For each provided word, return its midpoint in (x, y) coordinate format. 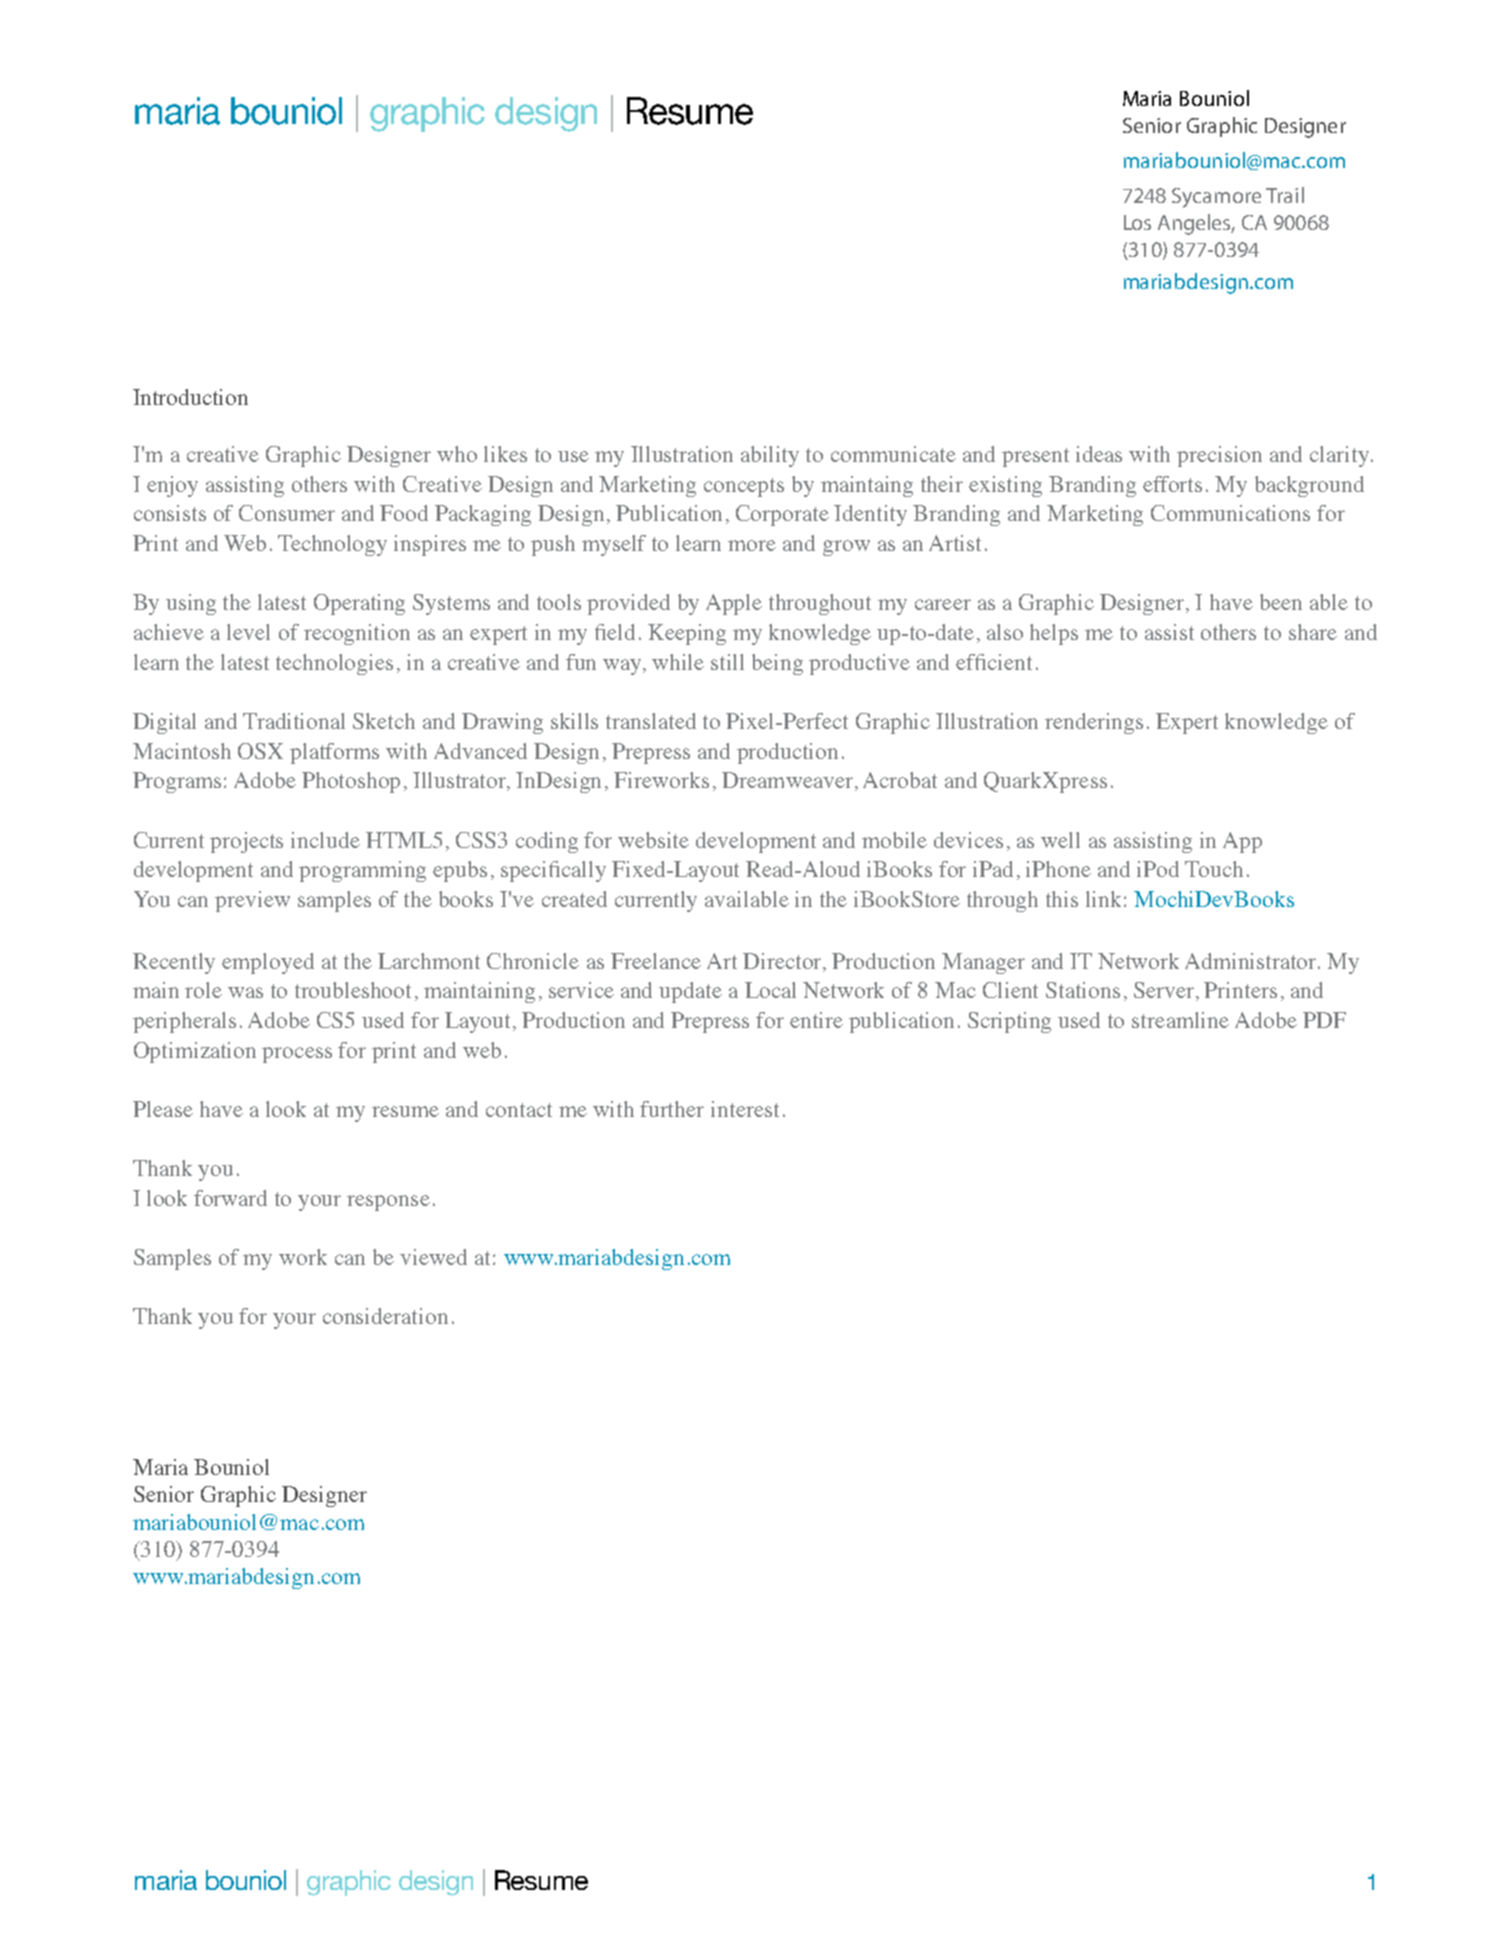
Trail (1285, 195)
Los (1137, 222)
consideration (385, 1316)
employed (268, 963)
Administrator (1252, 961)
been (1281, 602)
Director (784, 962)
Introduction (190, 397)
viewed (433, 1257)
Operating (359, 604)
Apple (734, 604)
